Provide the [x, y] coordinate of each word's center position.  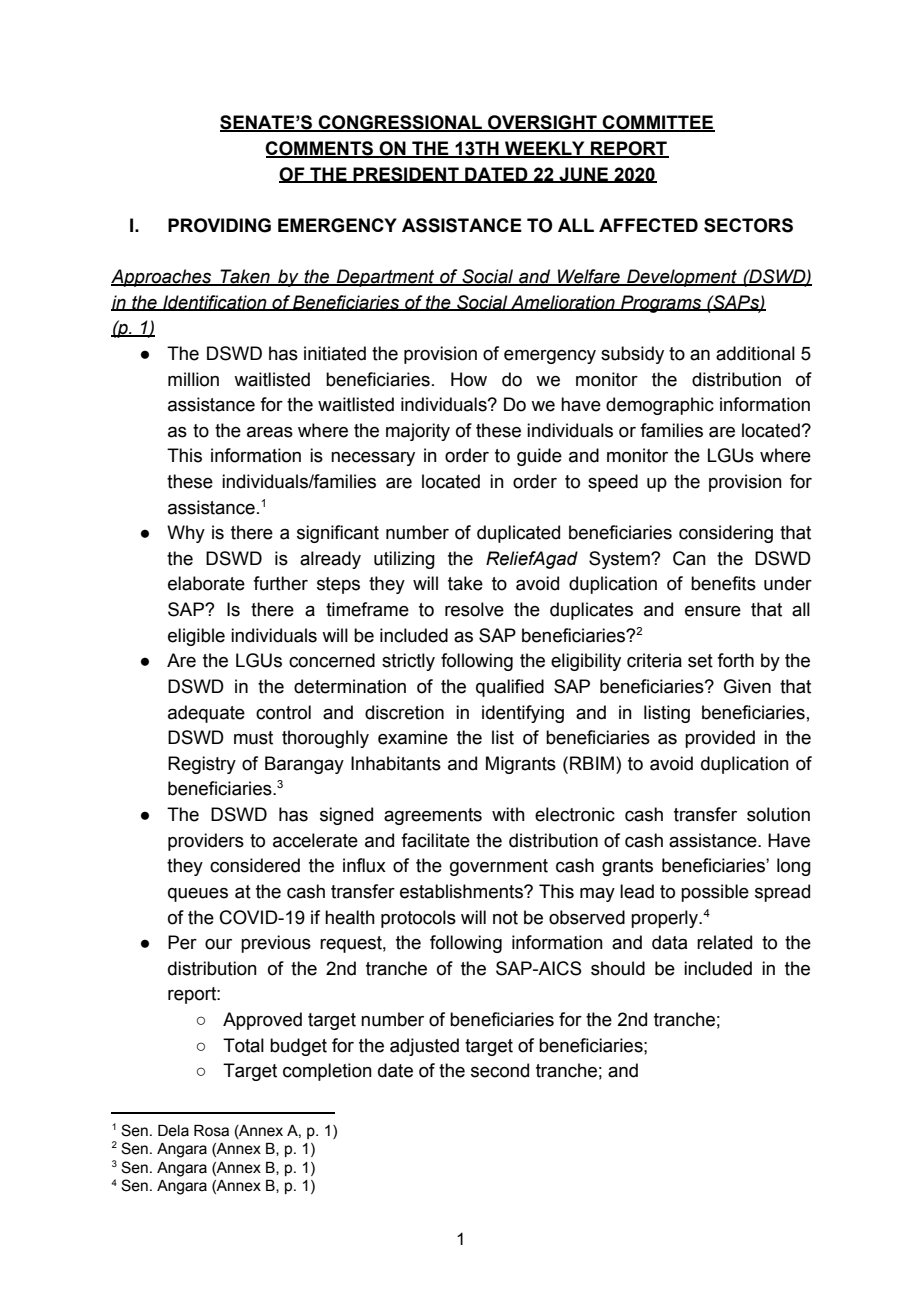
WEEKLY [545, 149]
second [500, 1070]
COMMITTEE [658, 123]
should [618, 968]
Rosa [211, 1131]
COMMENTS [320, 149]
